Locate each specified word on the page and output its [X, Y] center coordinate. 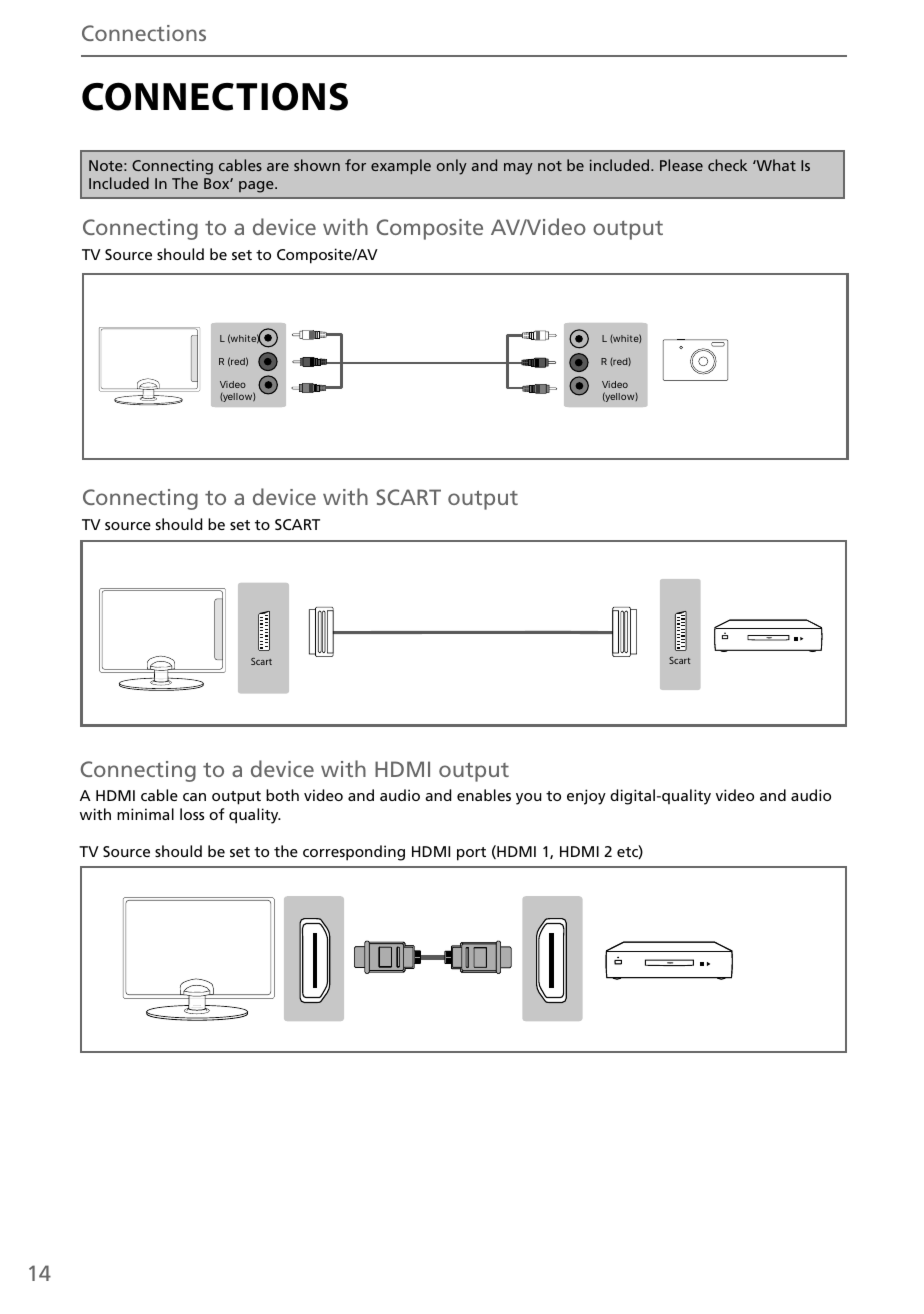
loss [192, 814]
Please [681, 165]
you [528, 799]
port [471, 854]
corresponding [354, 853]
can [194, 797]
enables [484, 795]
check [727, 165]
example [401, 167]
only [452, 167]
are [278, 167]
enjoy [586, 797]
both [282, 795]
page [257, 187]
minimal [145, 814]
